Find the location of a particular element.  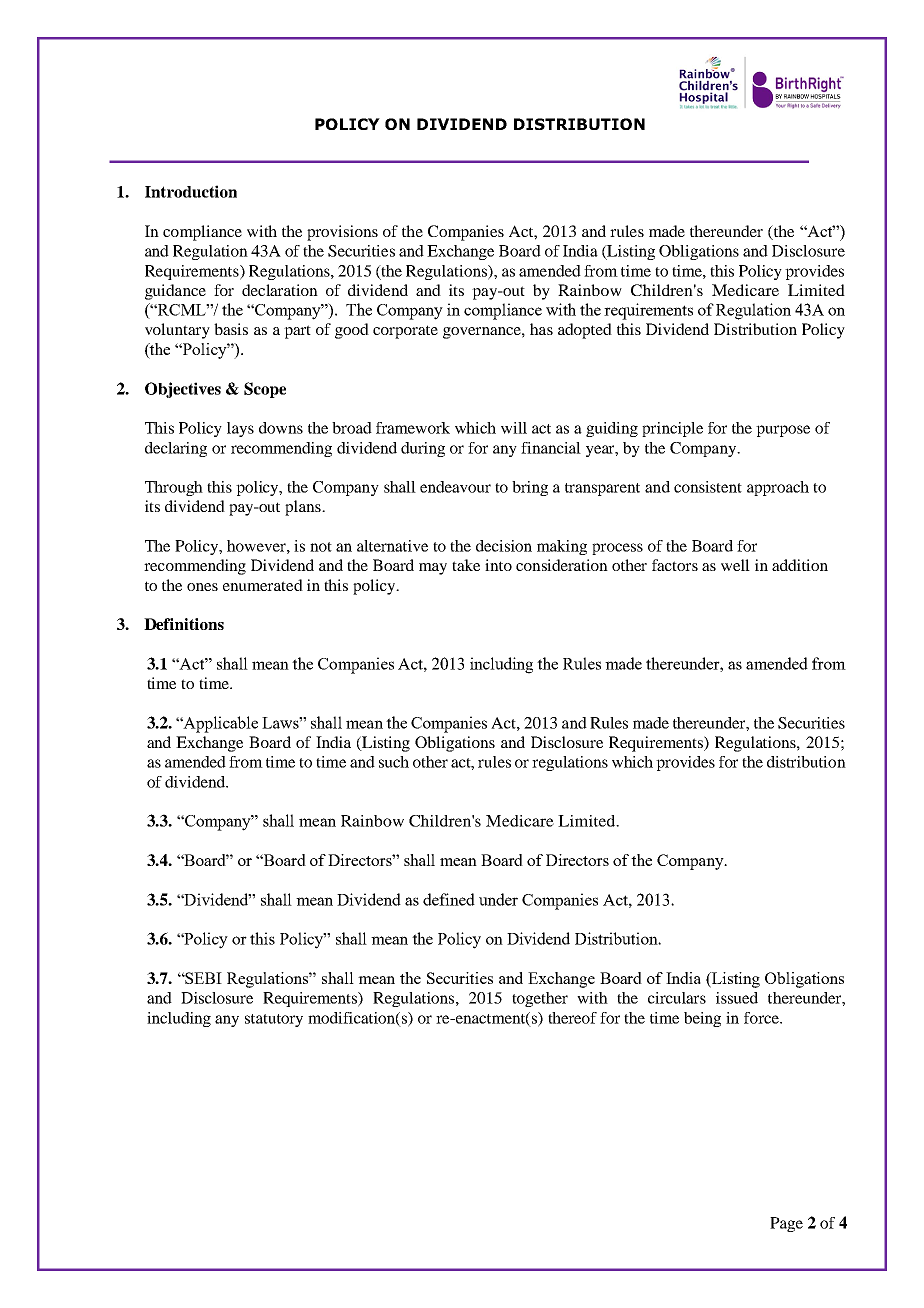

adopted is located at coordinates (585, 331).
